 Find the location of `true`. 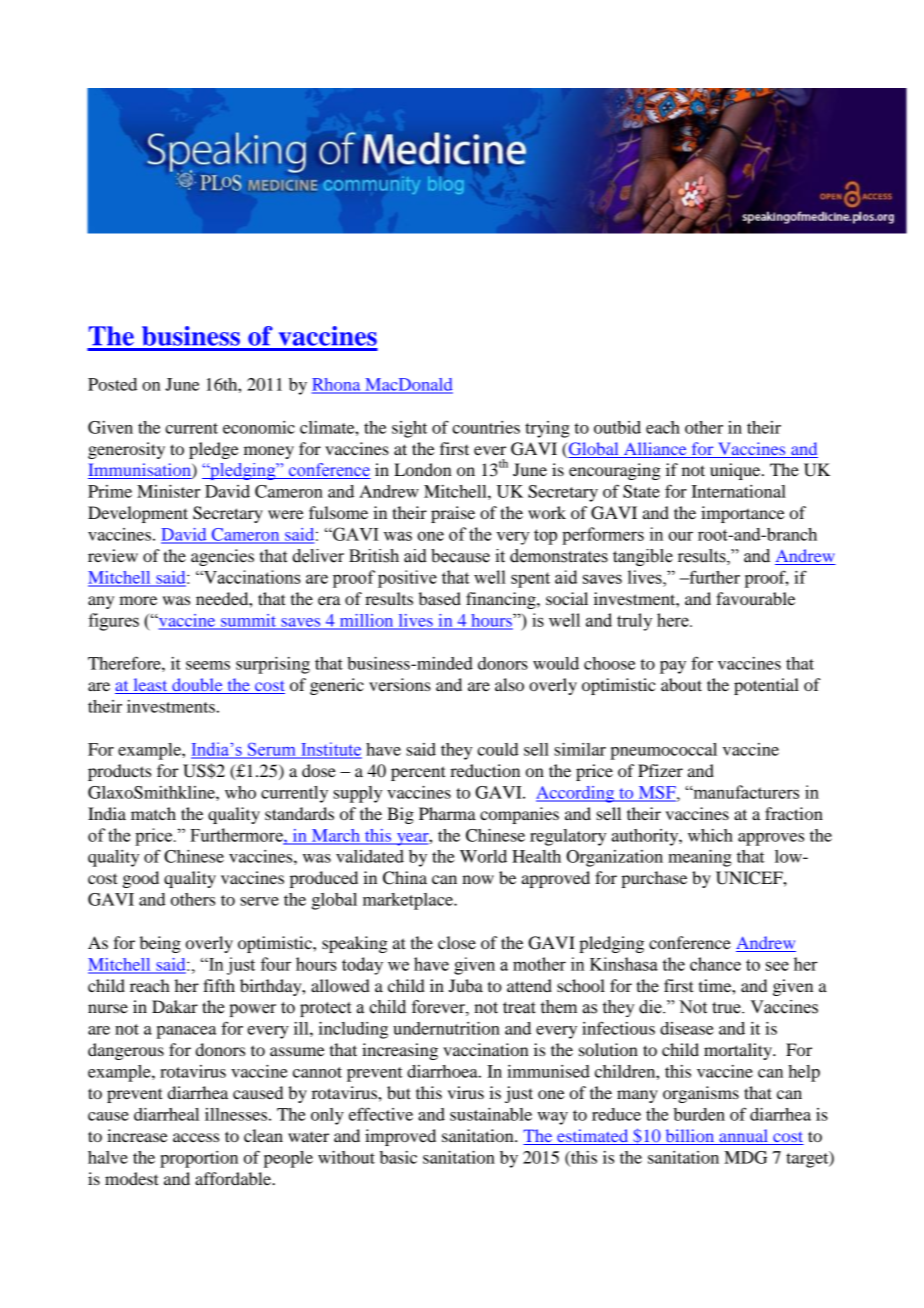

true is located at coordinates (727, 1008).
